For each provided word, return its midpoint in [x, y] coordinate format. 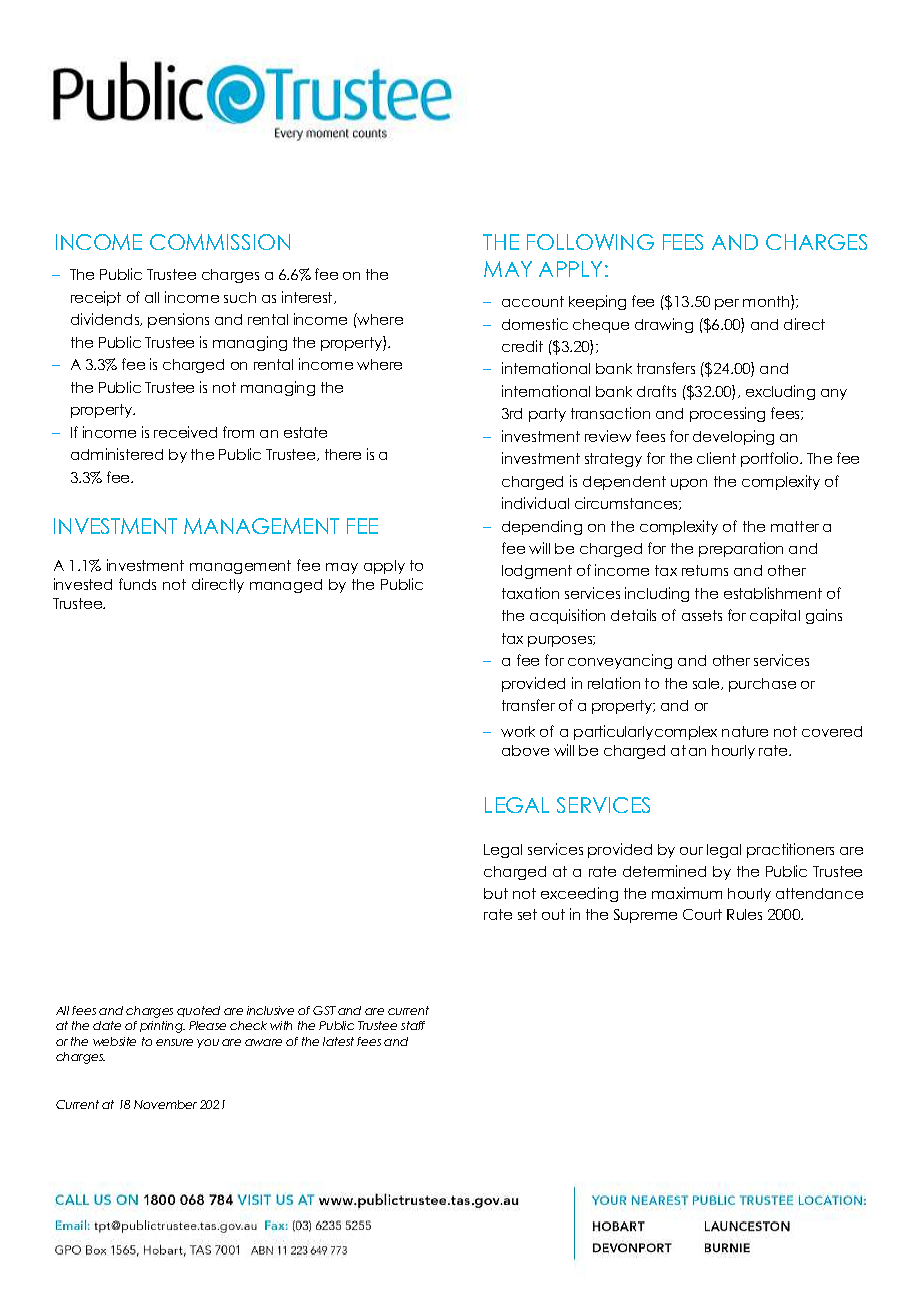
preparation [741, 549]
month [767, 302]
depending [542, 527]
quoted [198, 1011]
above [525, 750]
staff [413, 1025]
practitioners [790, 850]
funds [137, 584]
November [165, 1104]
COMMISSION [220, 242]
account [533, 301]
